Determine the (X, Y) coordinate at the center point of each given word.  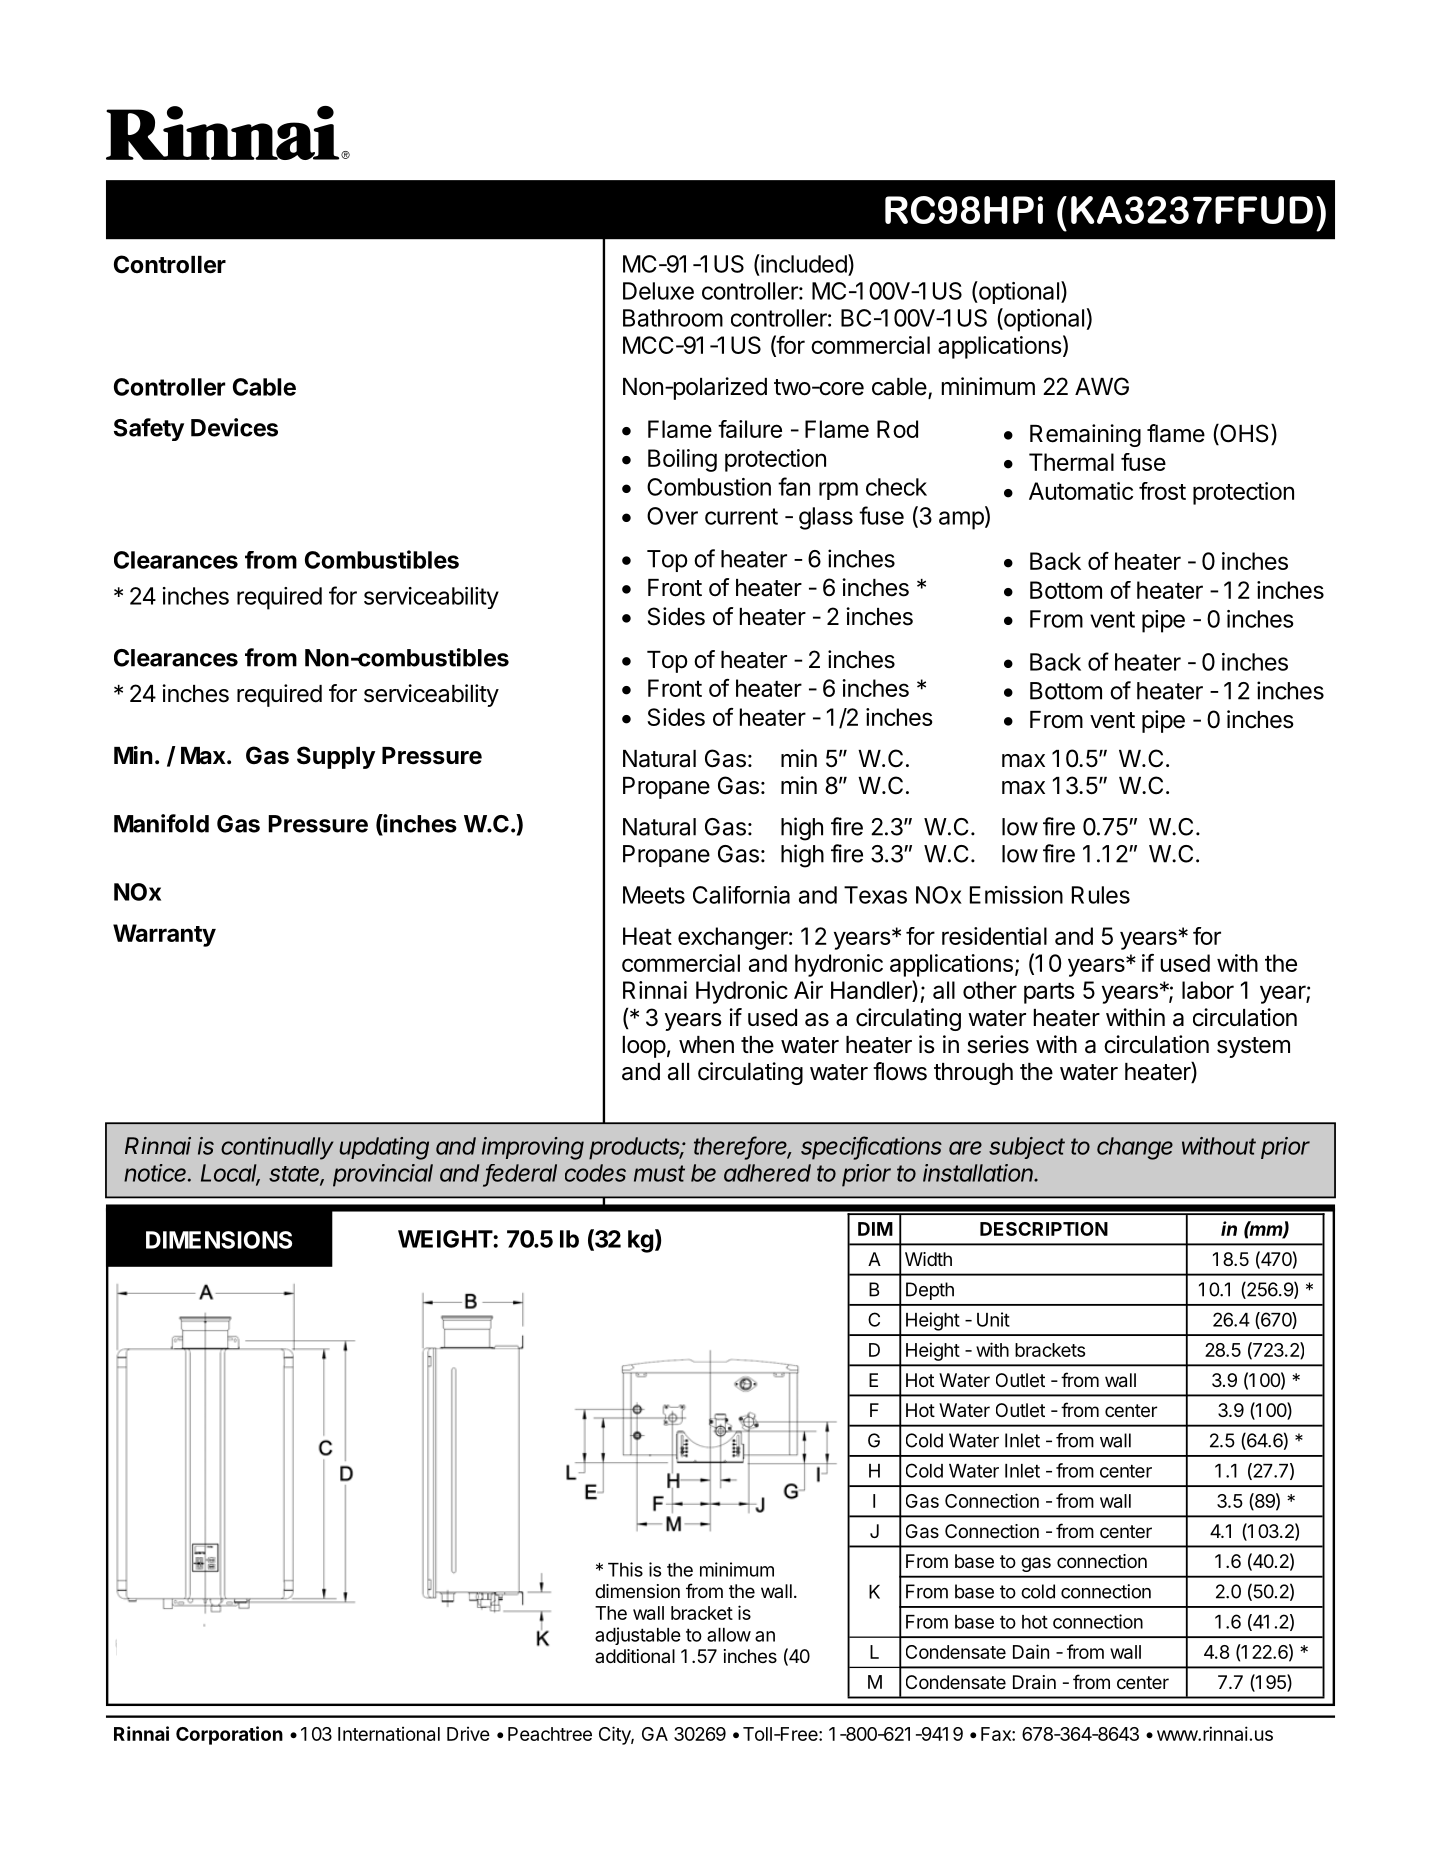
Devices (234, 427)
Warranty (164, 935)
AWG (1102, 386)
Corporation (229, 1735)
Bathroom (673, 318)
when (706, 1045)
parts (1049, 993)
